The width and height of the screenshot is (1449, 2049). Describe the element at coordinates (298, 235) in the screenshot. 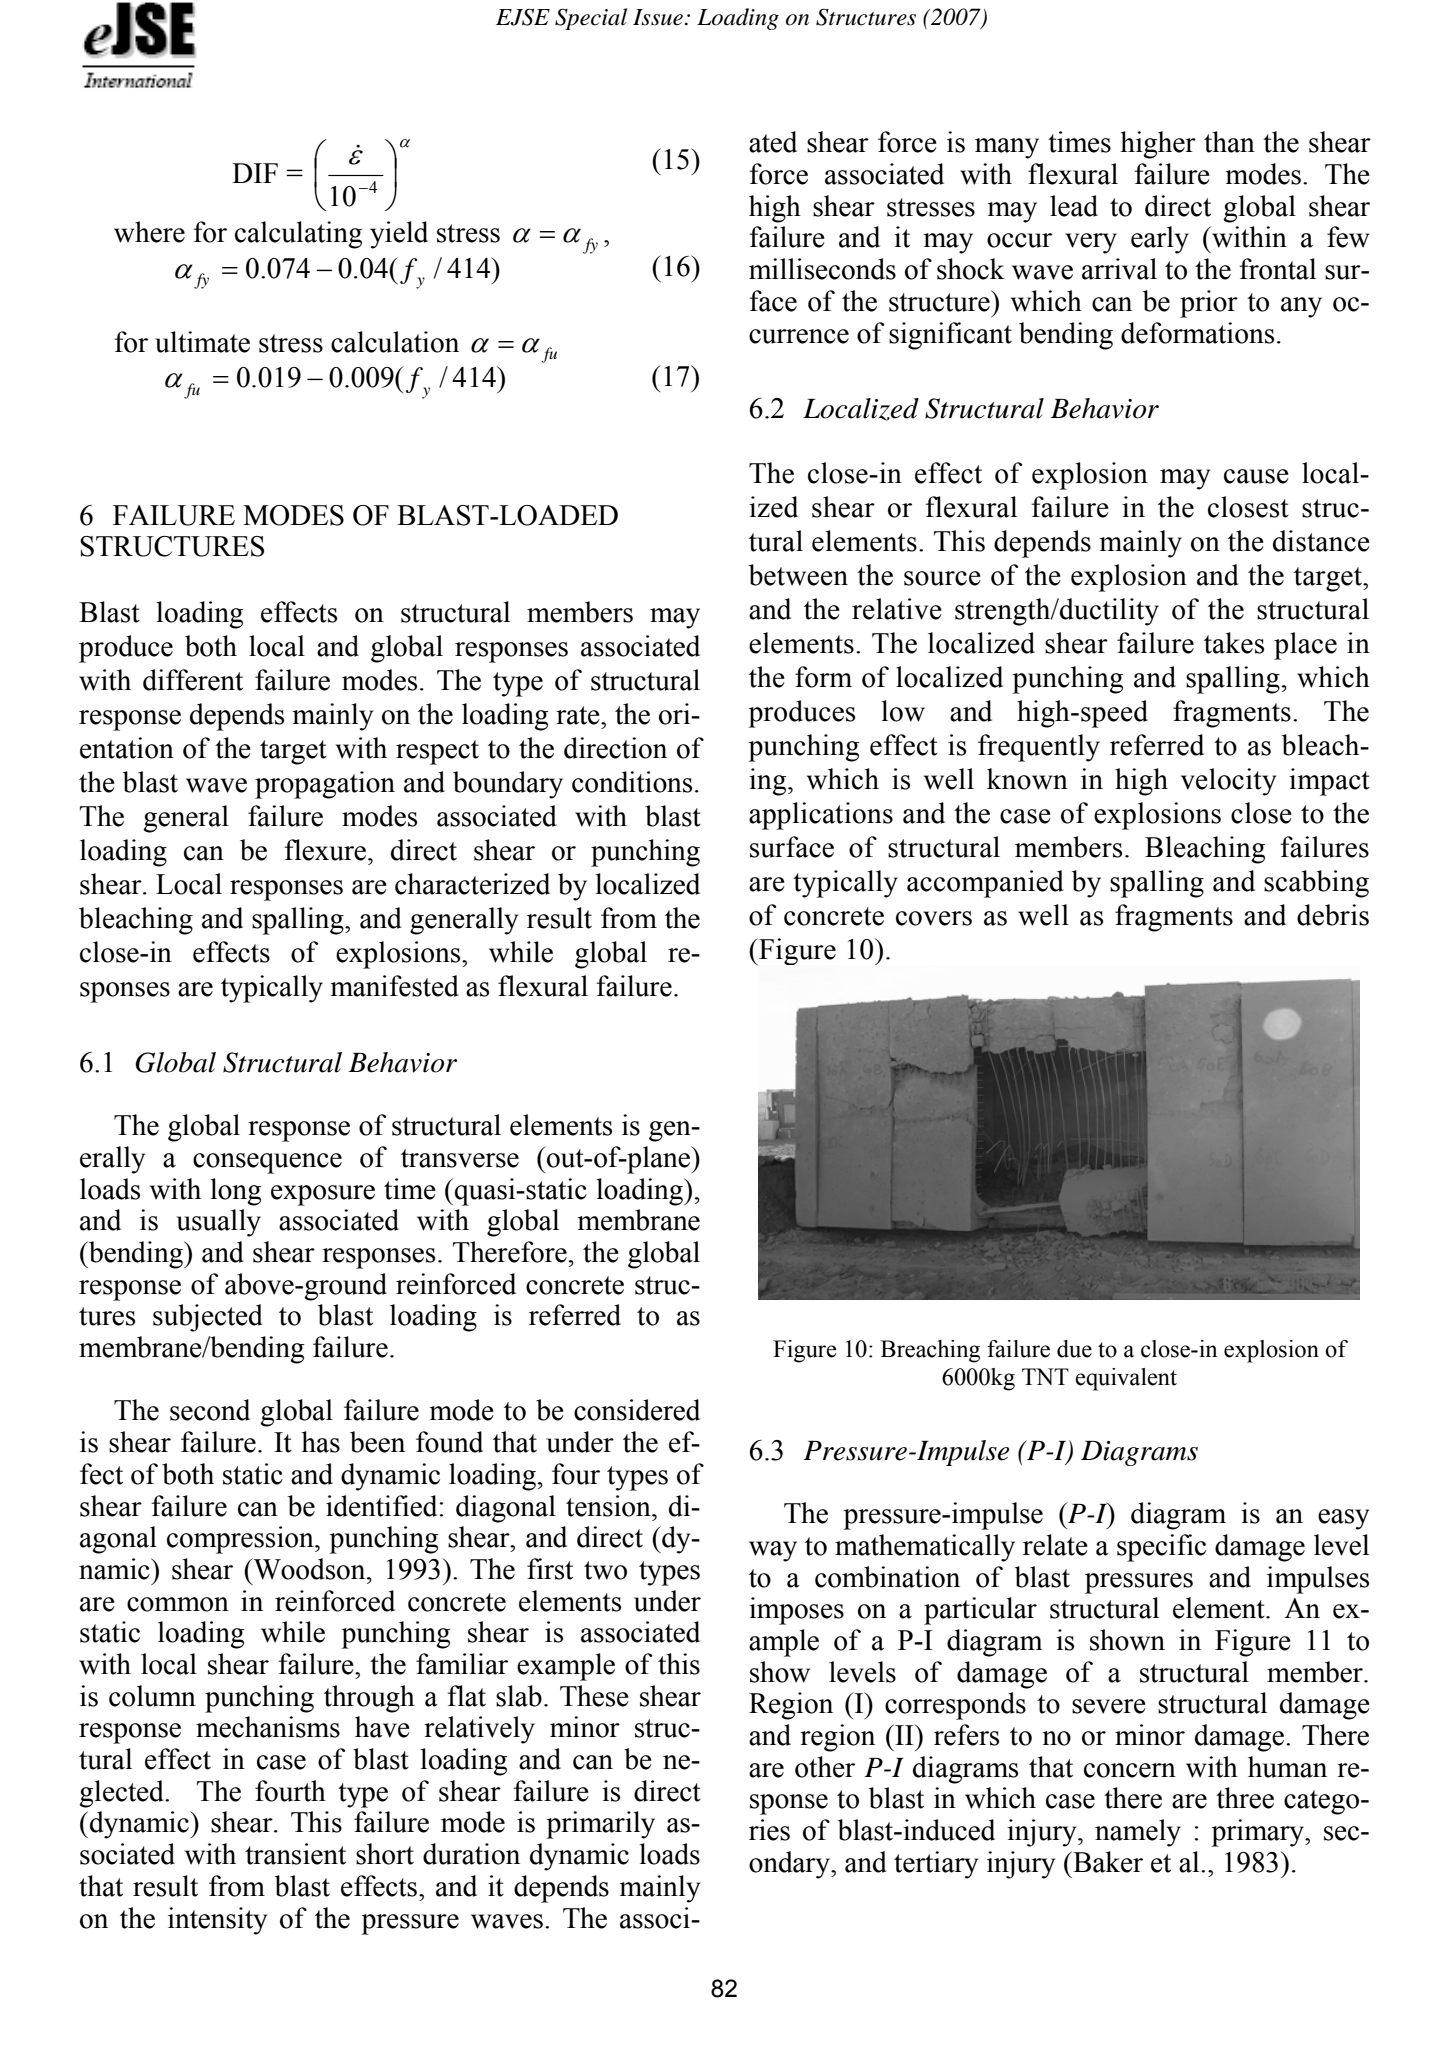

I see `calculating` at that location.
